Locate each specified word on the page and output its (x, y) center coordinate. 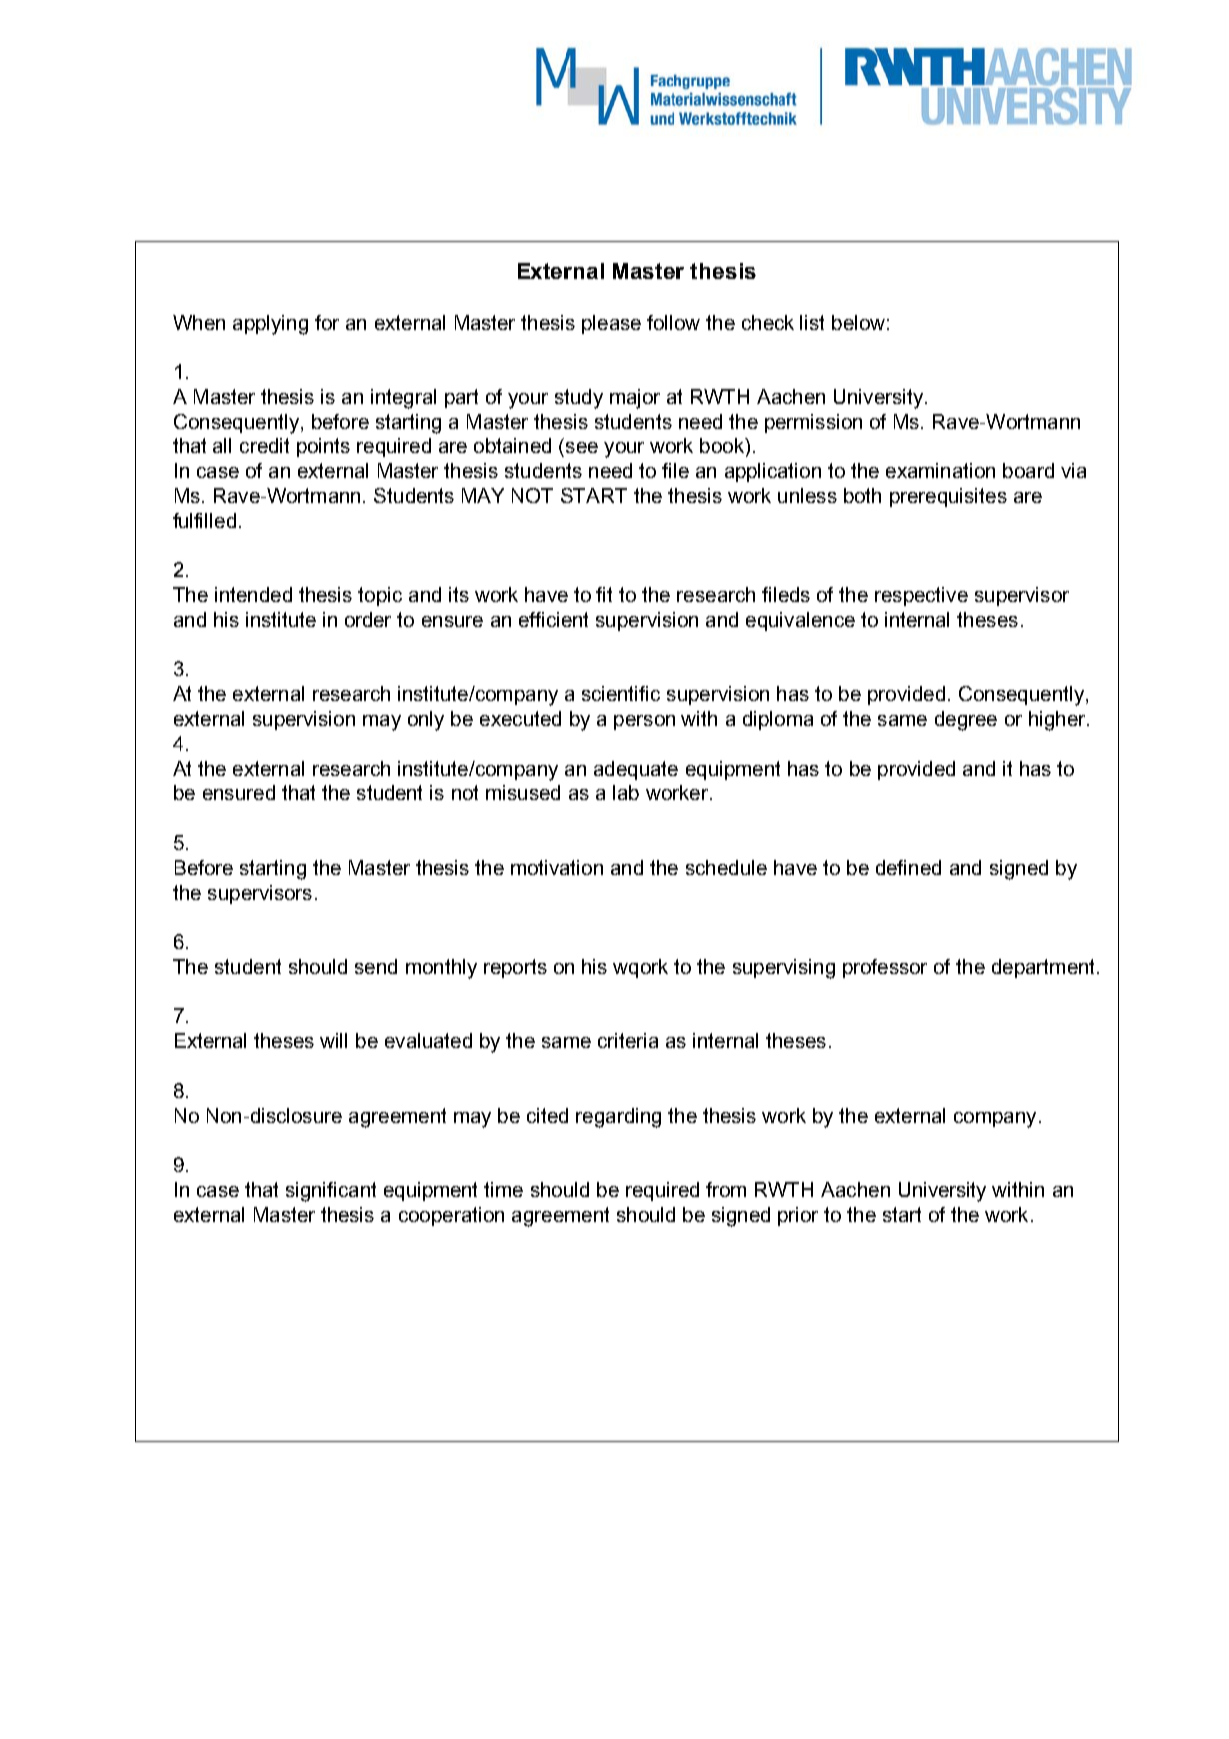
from (726, 1189)
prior (798, 1216)
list (812, 322)
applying (270, 325)
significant (331, 1192)
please (611, 324)
